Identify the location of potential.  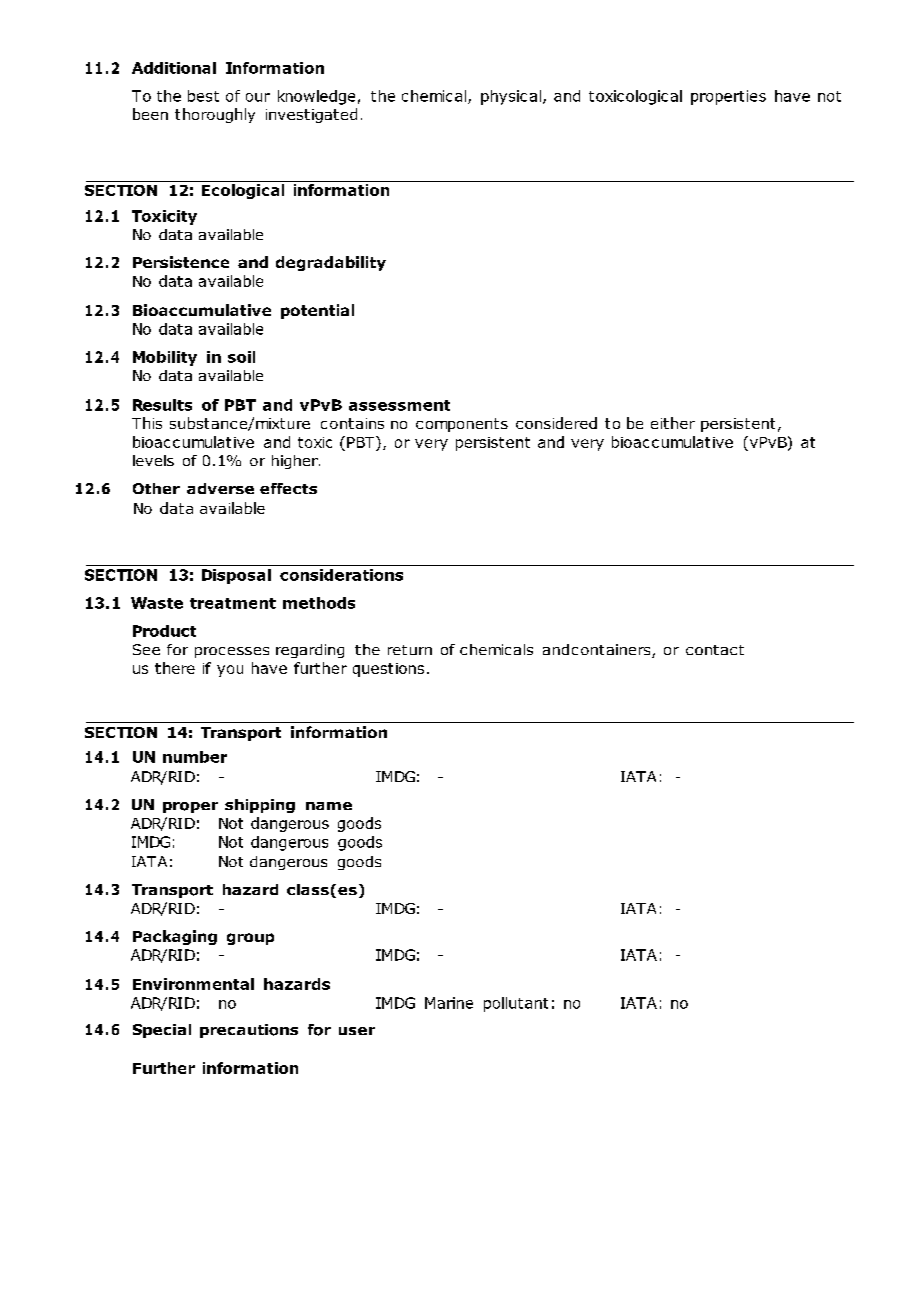
(317, 311).
